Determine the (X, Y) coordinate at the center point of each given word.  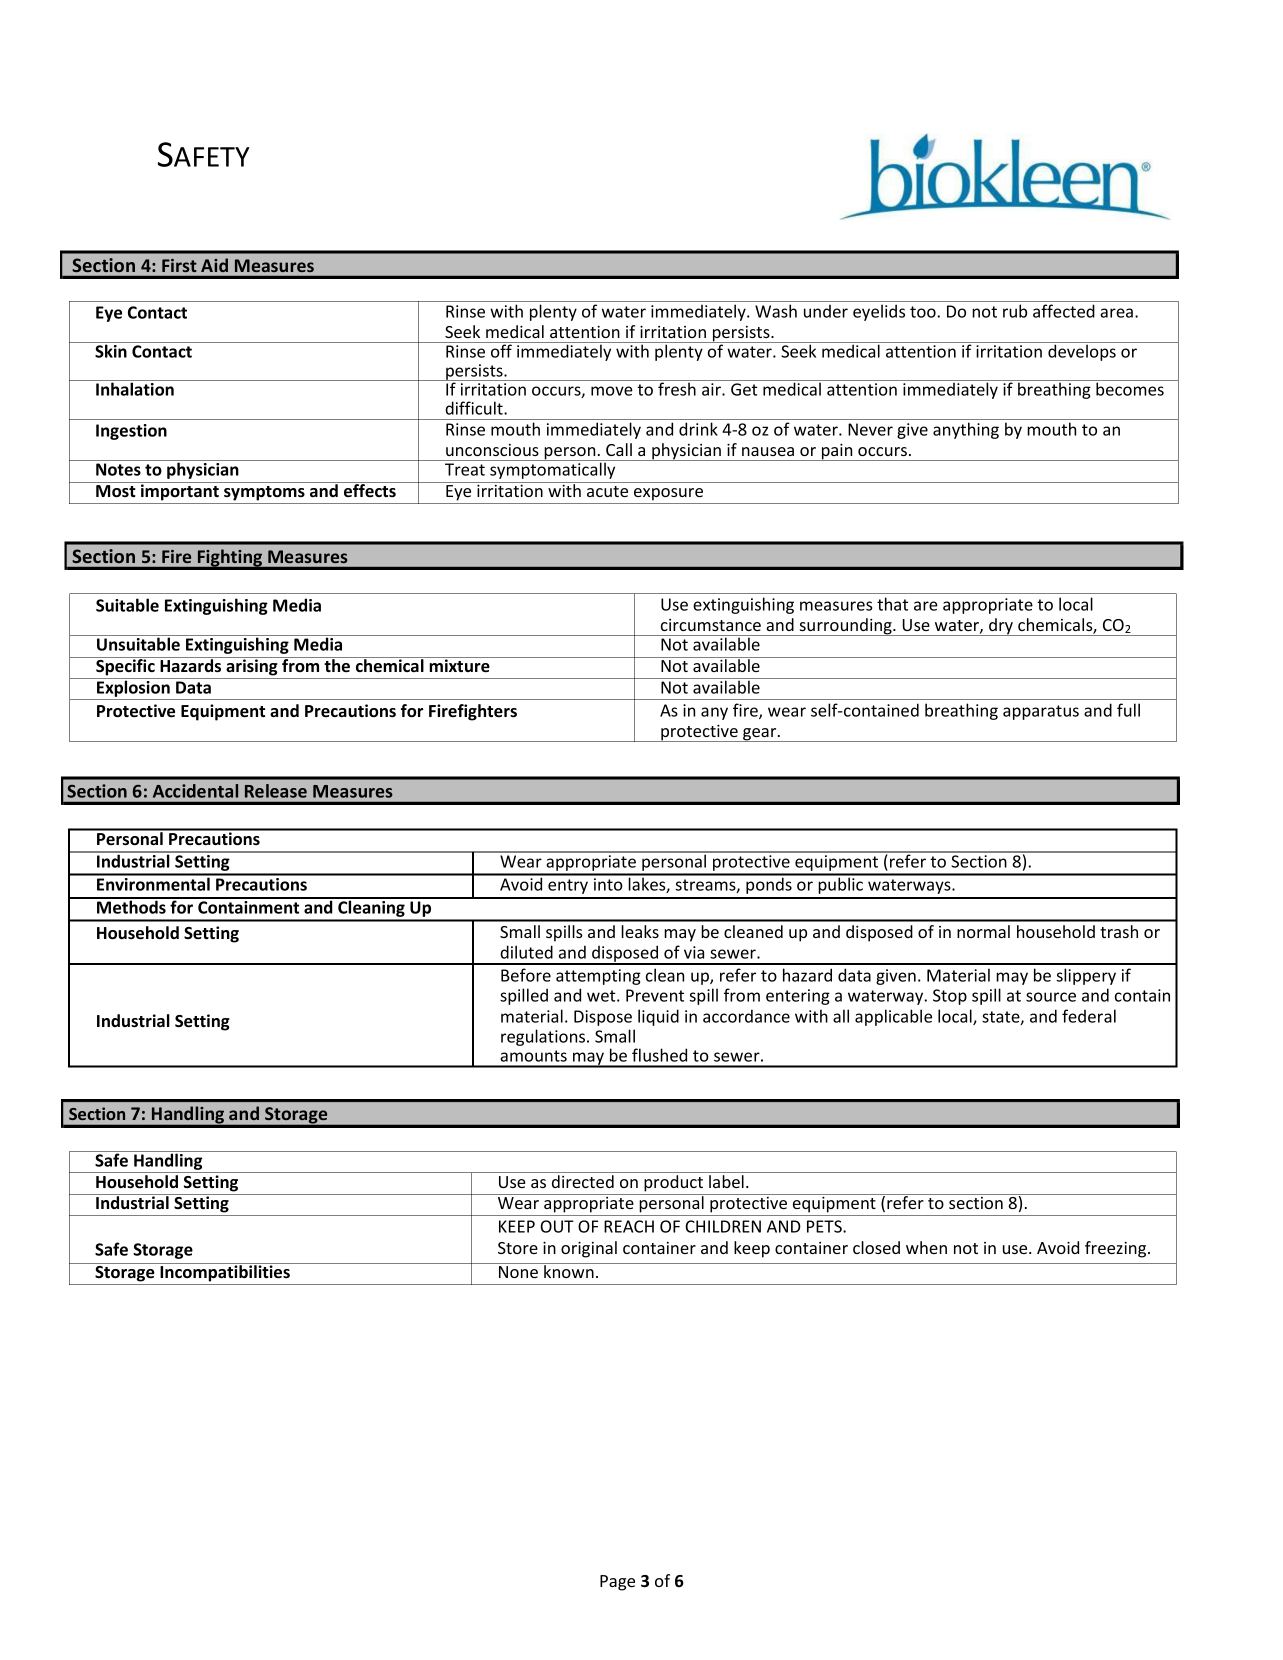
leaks (640, 931)
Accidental (195, 791)
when (926, 1247)
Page (617, 1583)
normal (983, 931)
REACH (629, 1226)
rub (1015, 311)
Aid (214, 265)
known (569, 1270)
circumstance (711, 625)
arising (252, 666)
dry (1001, 627)
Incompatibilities (225, 1272)
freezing (1117, 1249)
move (612, 391)
